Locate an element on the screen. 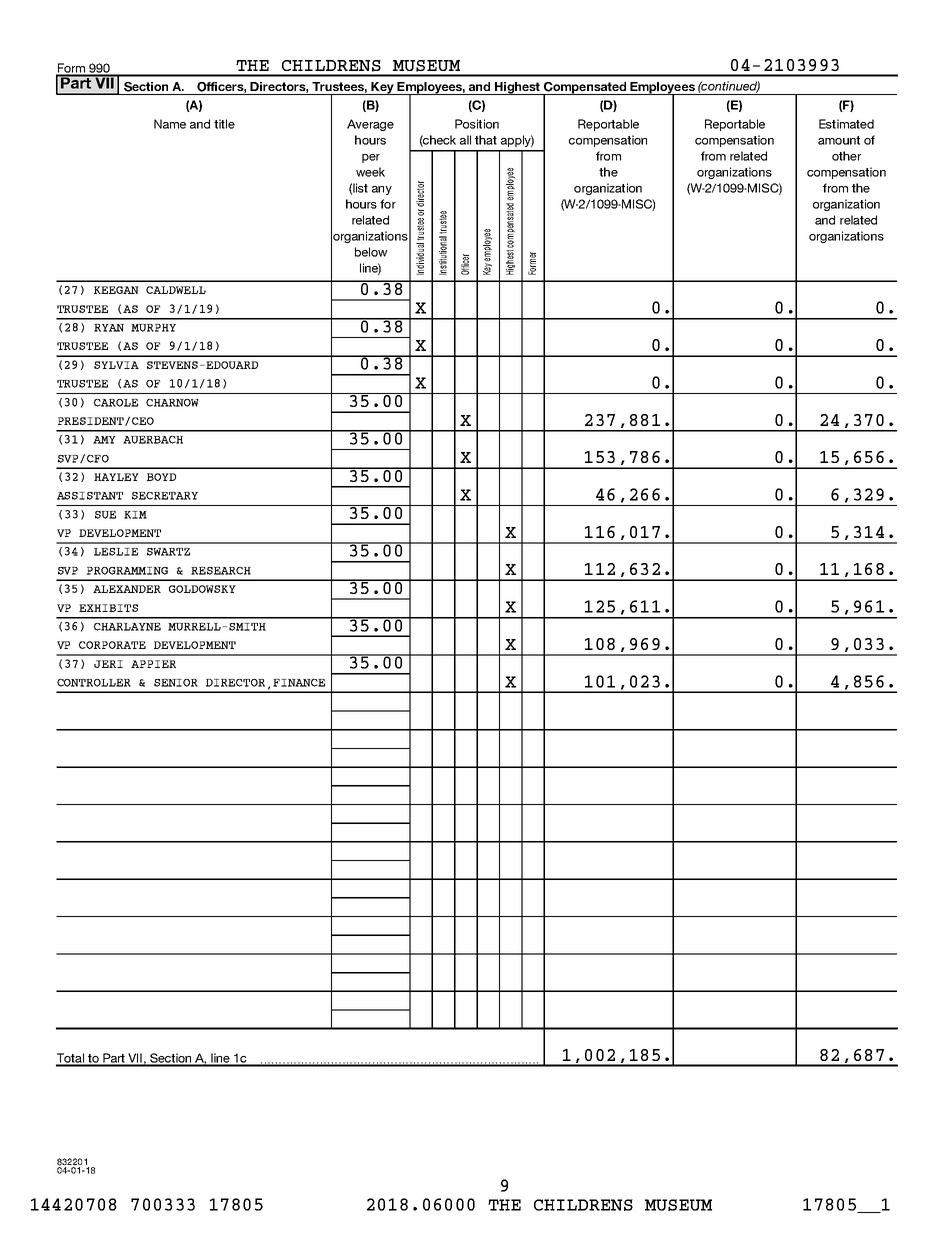  BOYD is located at coordinates (161, 477).
